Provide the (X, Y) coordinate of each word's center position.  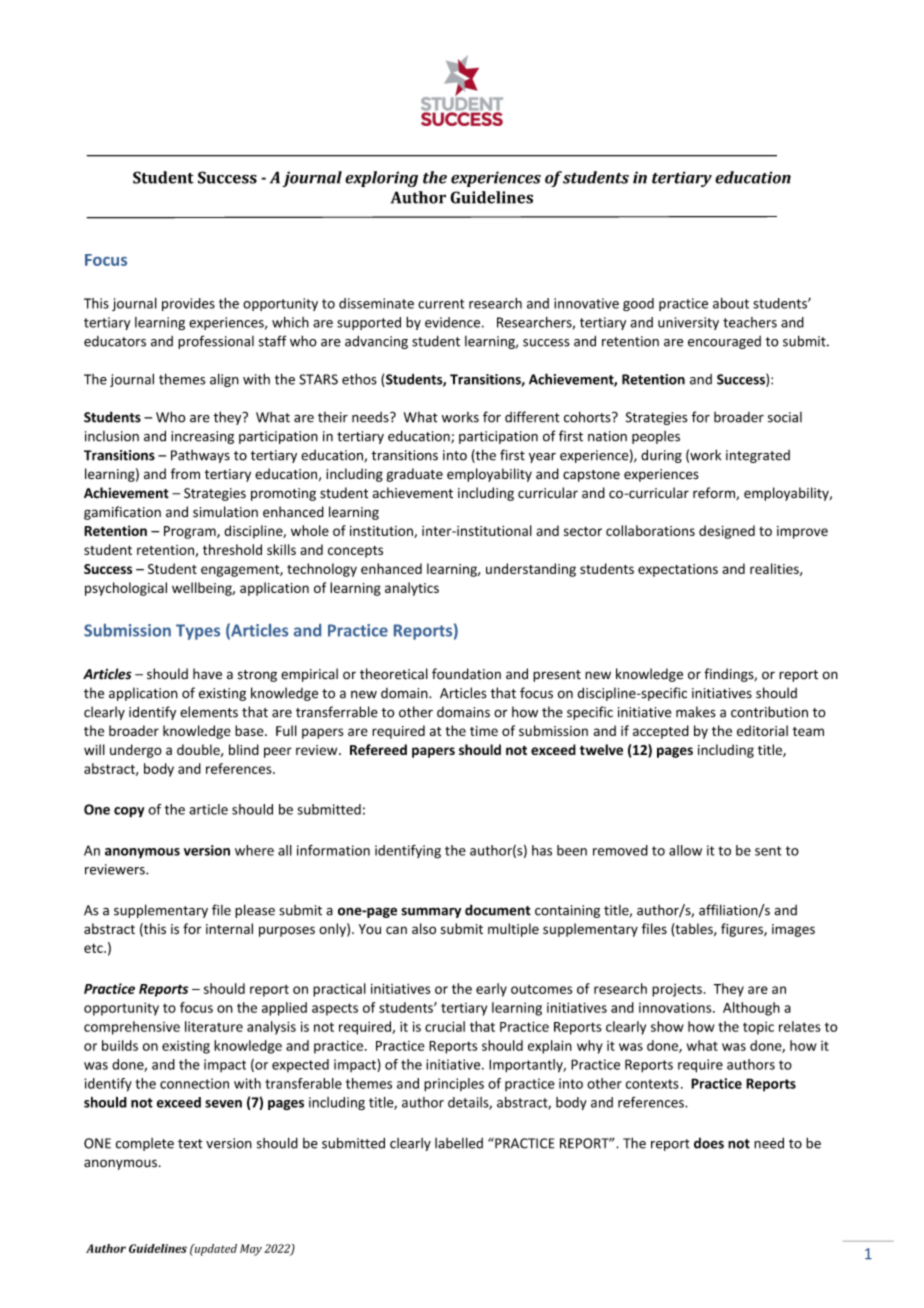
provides (188, 304)
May (251, 1250)
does (709, 1143)
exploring (381, 179)
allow (685, 850)
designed (727, 532)
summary (431, 912)
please (255, 911)
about (731, 303)
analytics (412, 589)
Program (191, 532)
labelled (459, 1143)
